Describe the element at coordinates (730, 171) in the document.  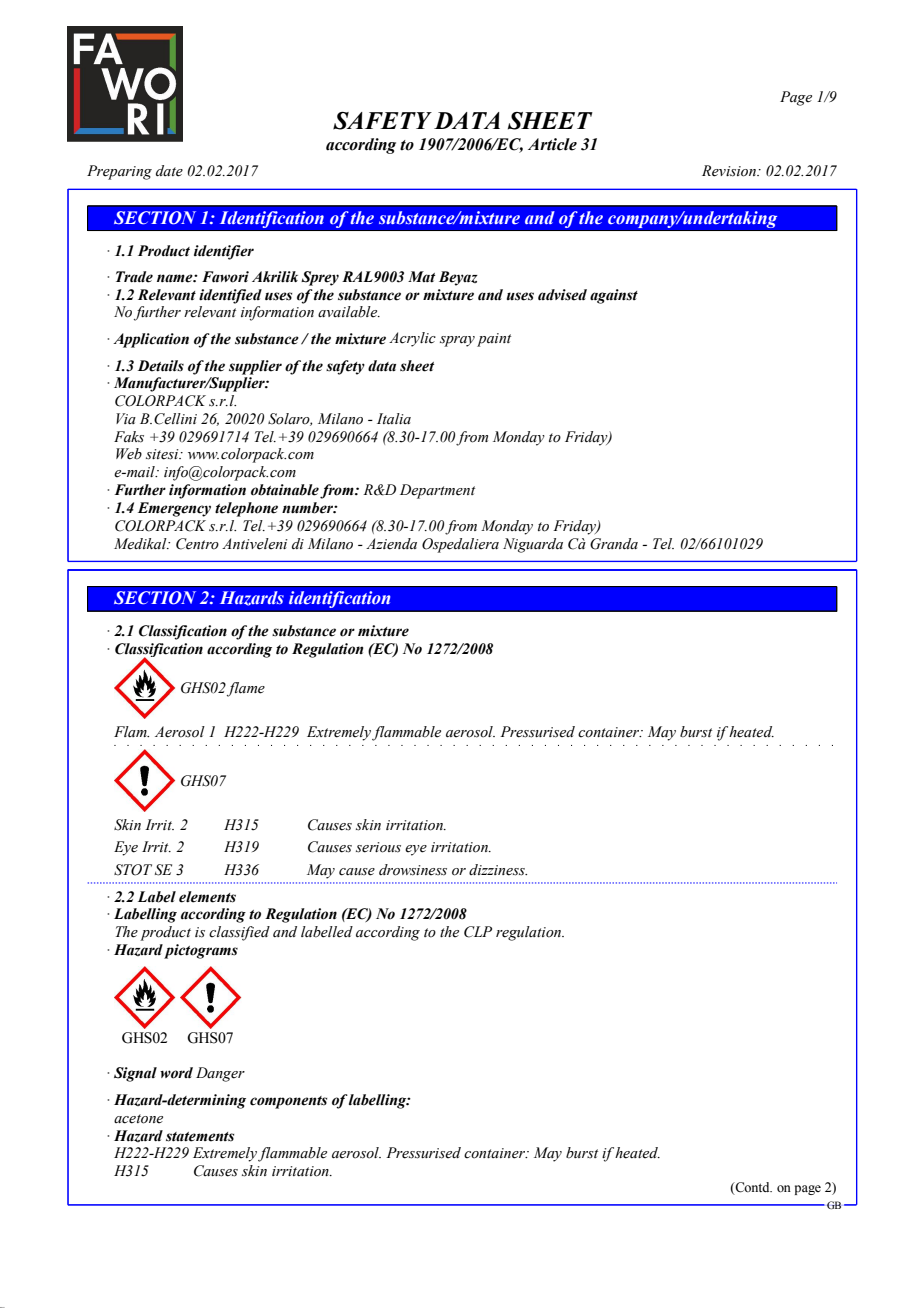
I see `Revision` at that location.
